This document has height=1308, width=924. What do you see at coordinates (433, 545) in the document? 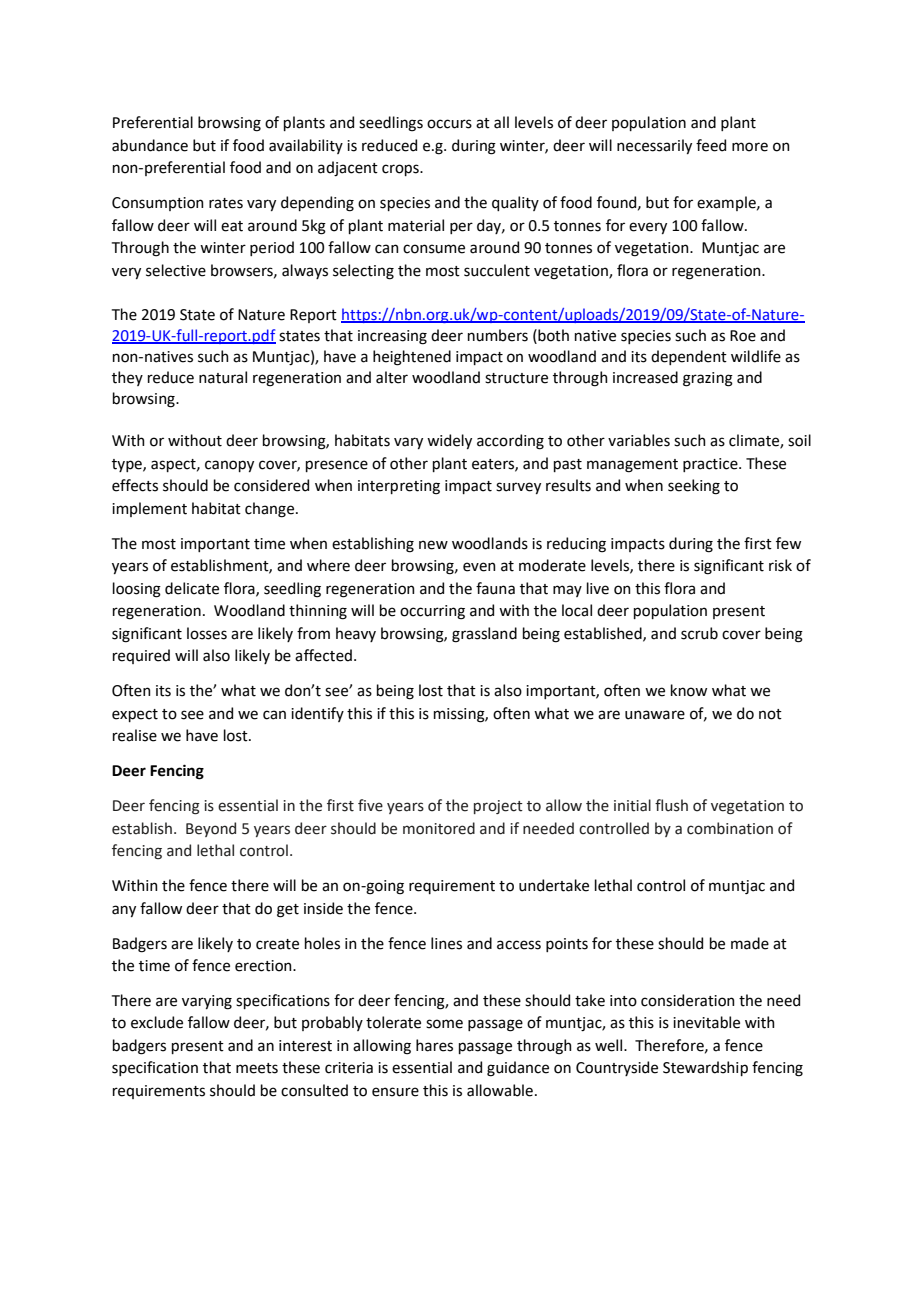
I see `new` at bounding box center [433, 545].
